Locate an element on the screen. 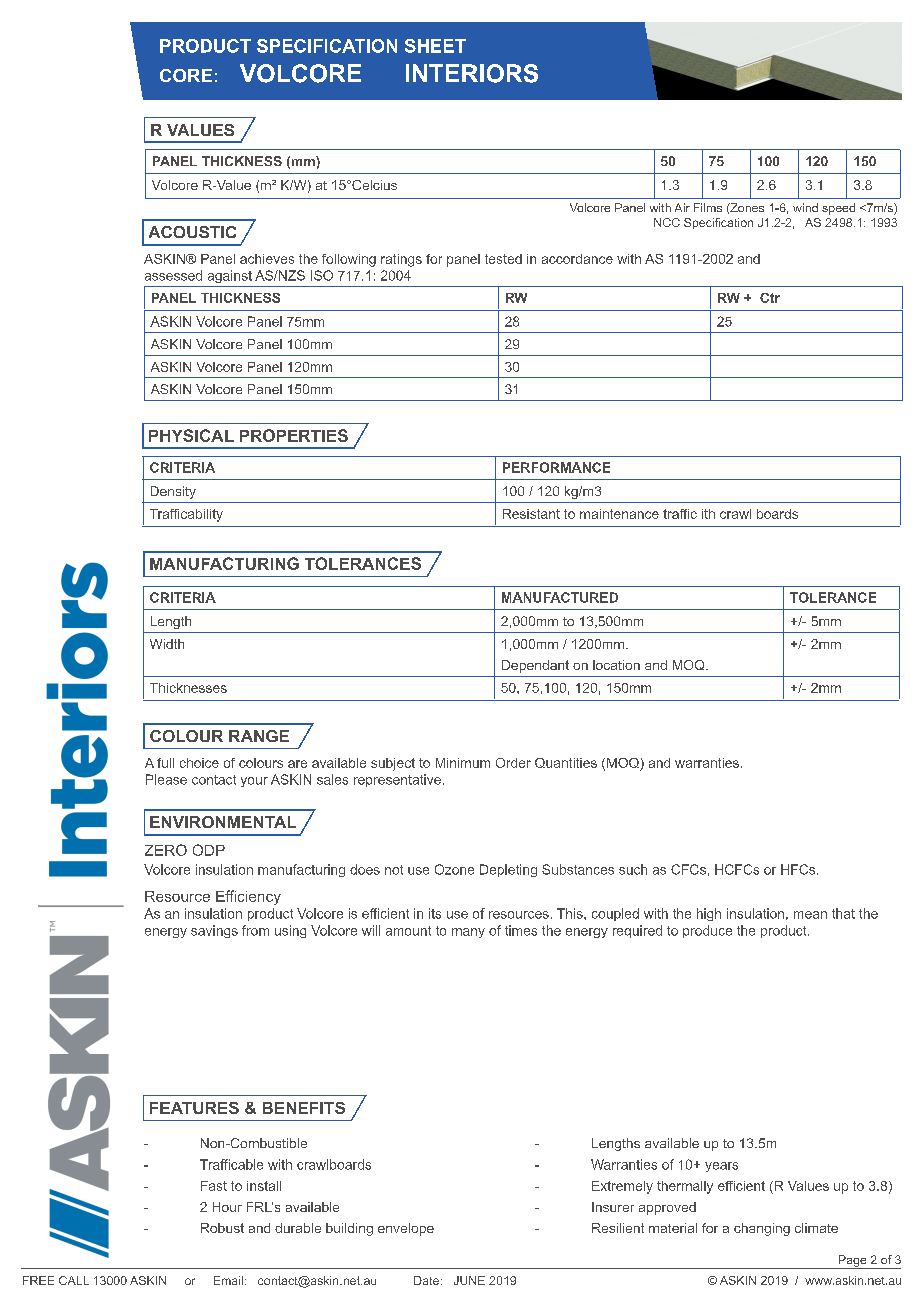 The width and height of the screenshot is (924, 1308). CALL is located at coordinates (74, 1280).
